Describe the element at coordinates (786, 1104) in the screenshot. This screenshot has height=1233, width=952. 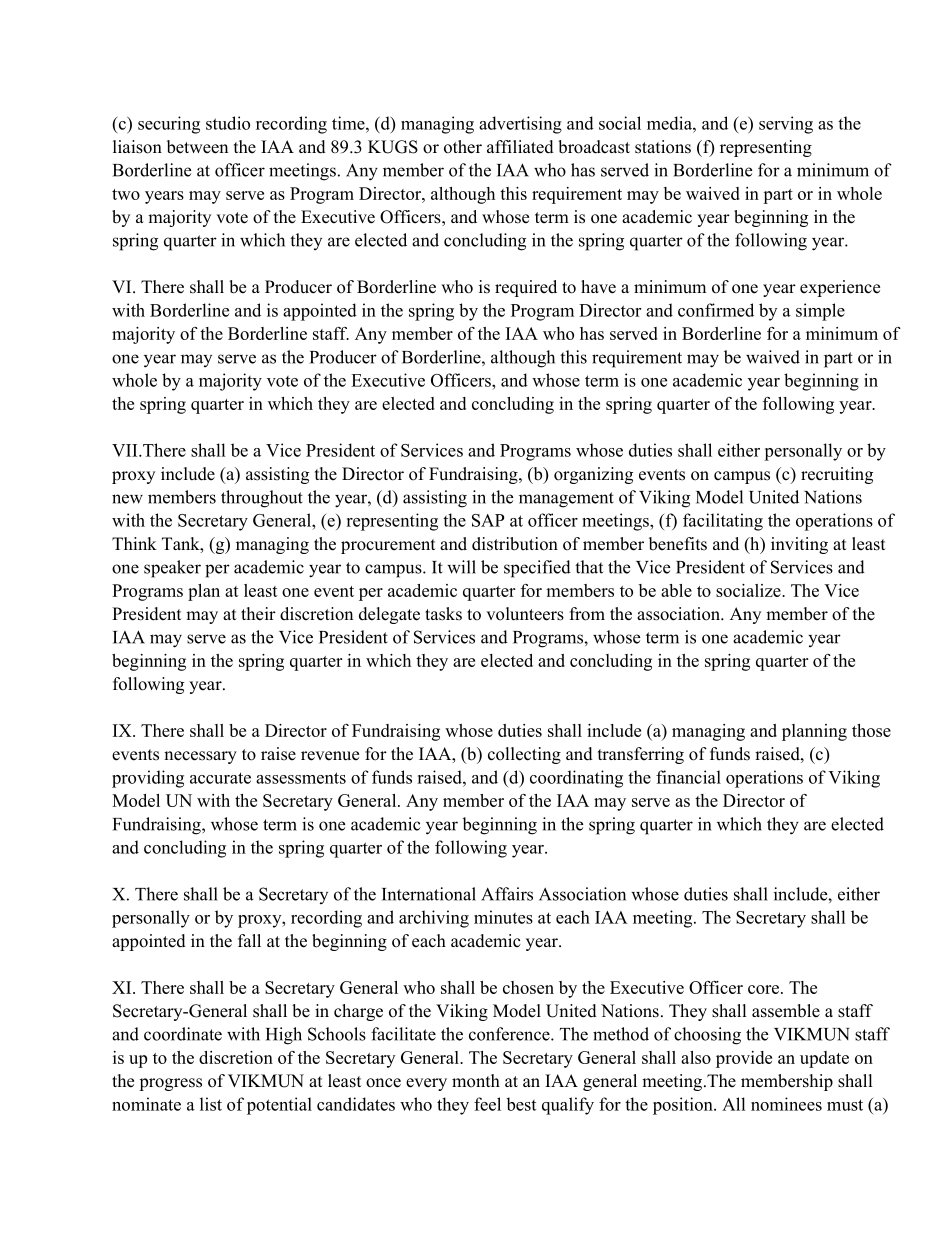
I see `nominees` at that location.
